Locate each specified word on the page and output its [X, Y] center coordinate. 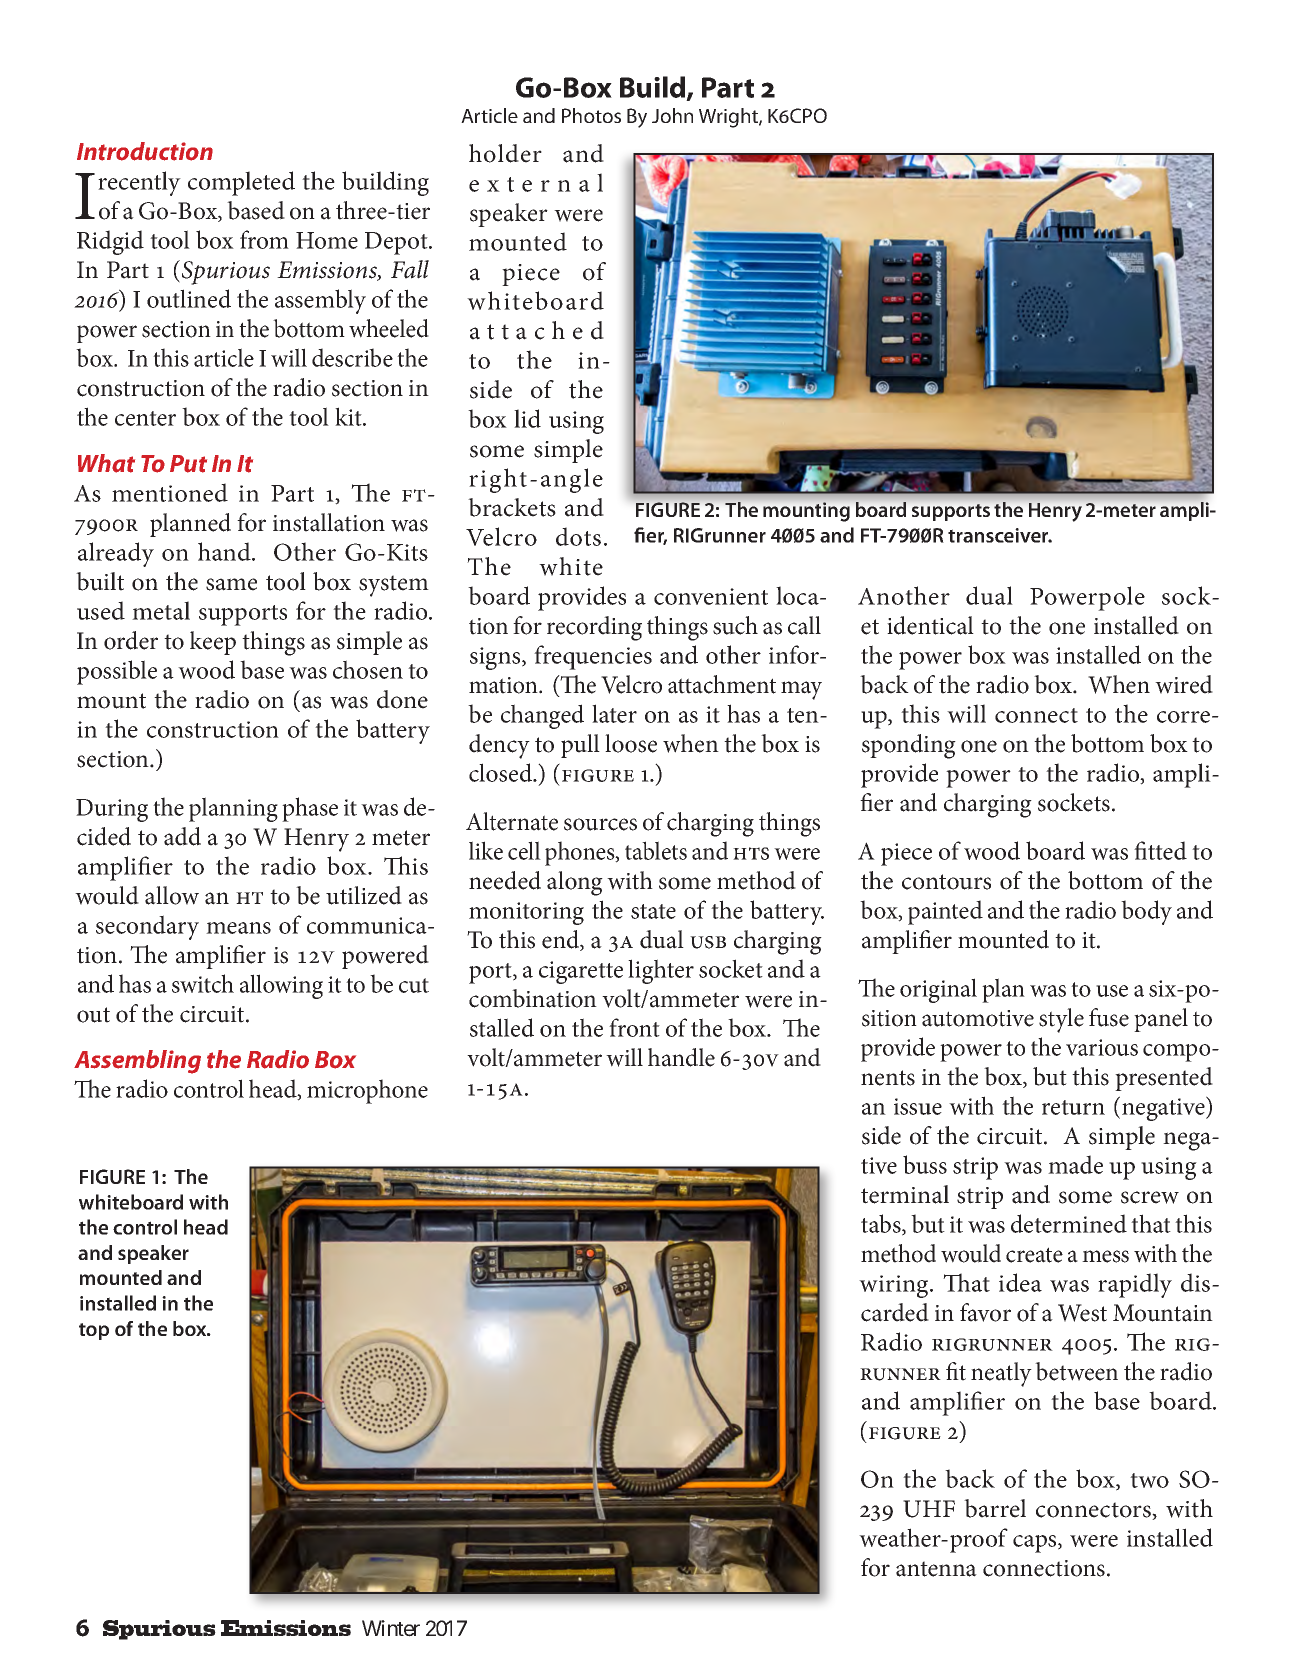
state [653, 911]
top [94, 1331]
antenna [936, 1569]
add [182, 836]
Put [188, 464]
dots [578, 536]
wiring [895, 1286]
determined [1069, 1223]
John [672, 115]
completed [241, 183]
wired [1184, 684]
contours [946, 882]
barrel [995, 1508]
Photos [591, 115]
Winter [391, 1628]
